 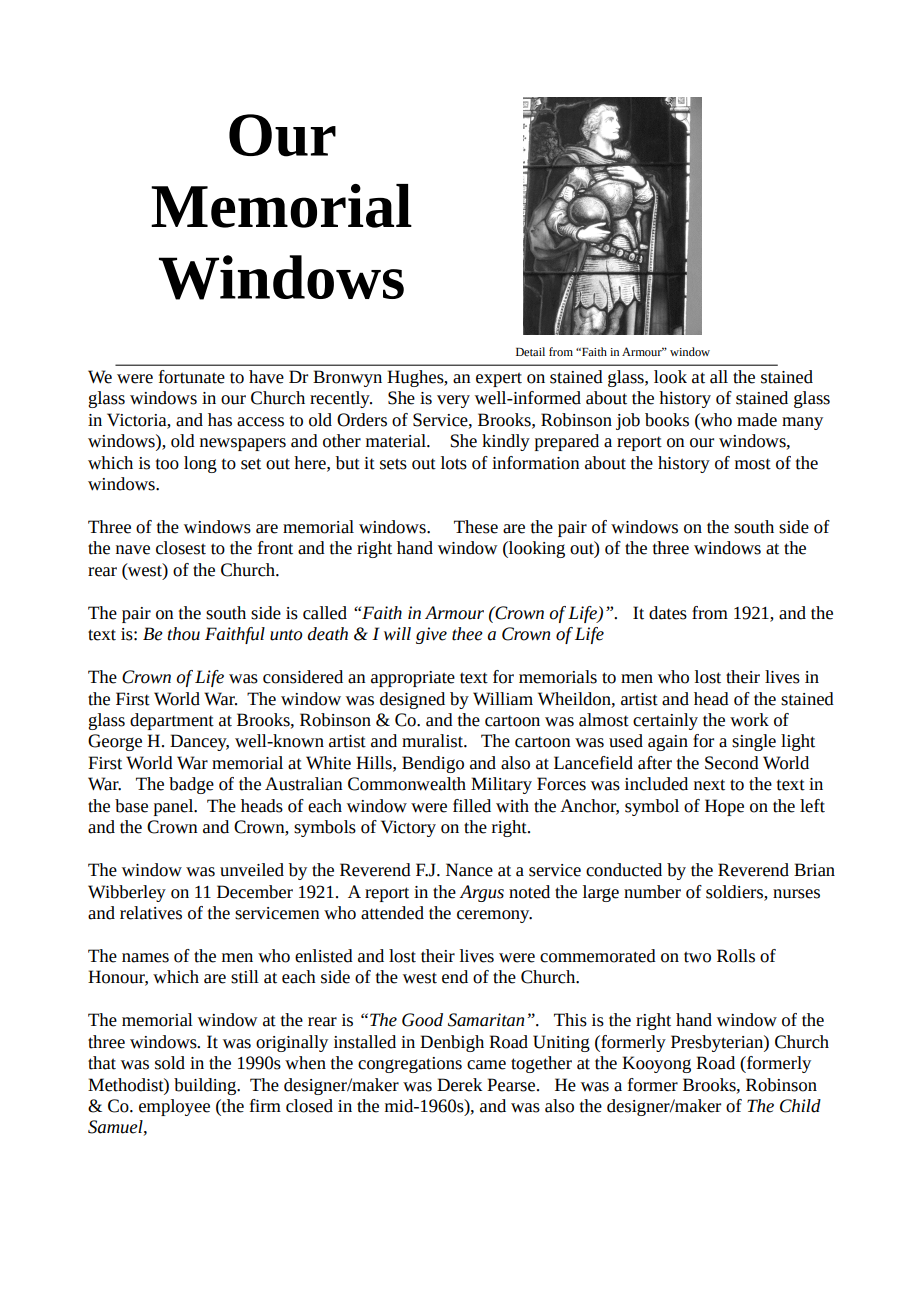 I want to click on These, so click(x=476, y=527).
